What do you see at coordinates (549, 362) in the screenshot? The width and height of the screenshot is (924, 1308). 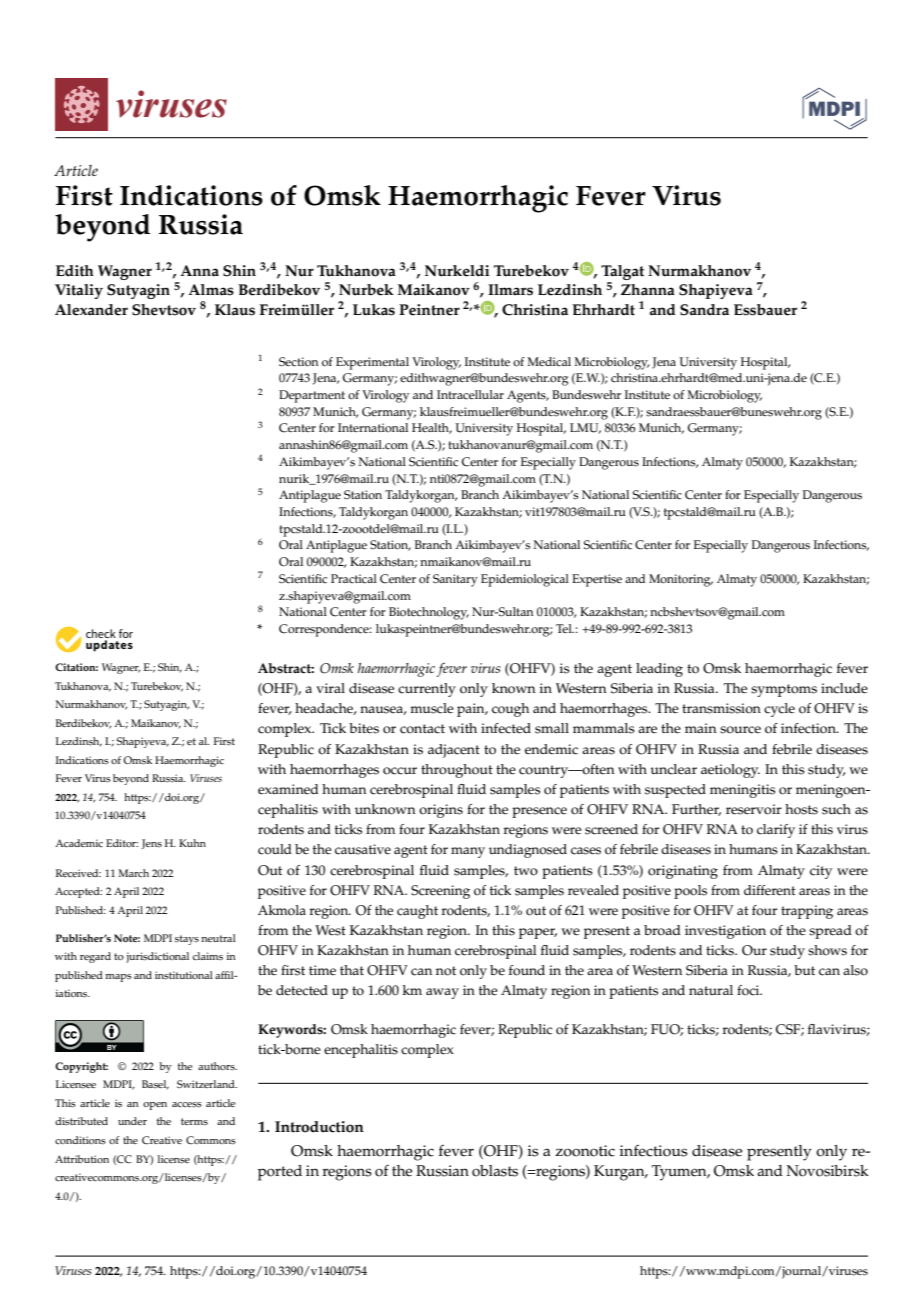 I see `Medical` at bounding box center [549, 362].
